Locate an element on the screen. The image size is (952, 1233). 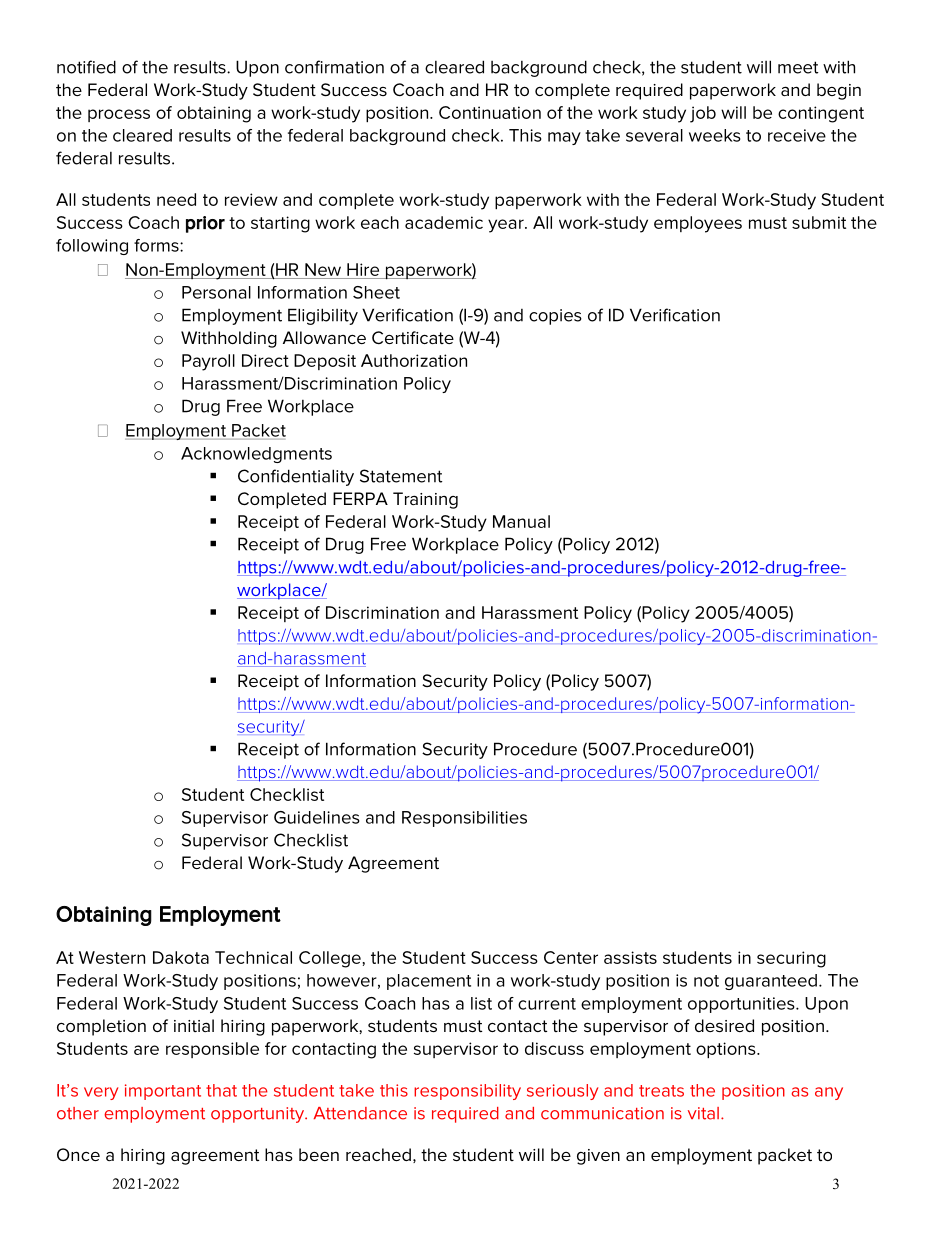
Responsibilities is located at coordinates (464, 819).
